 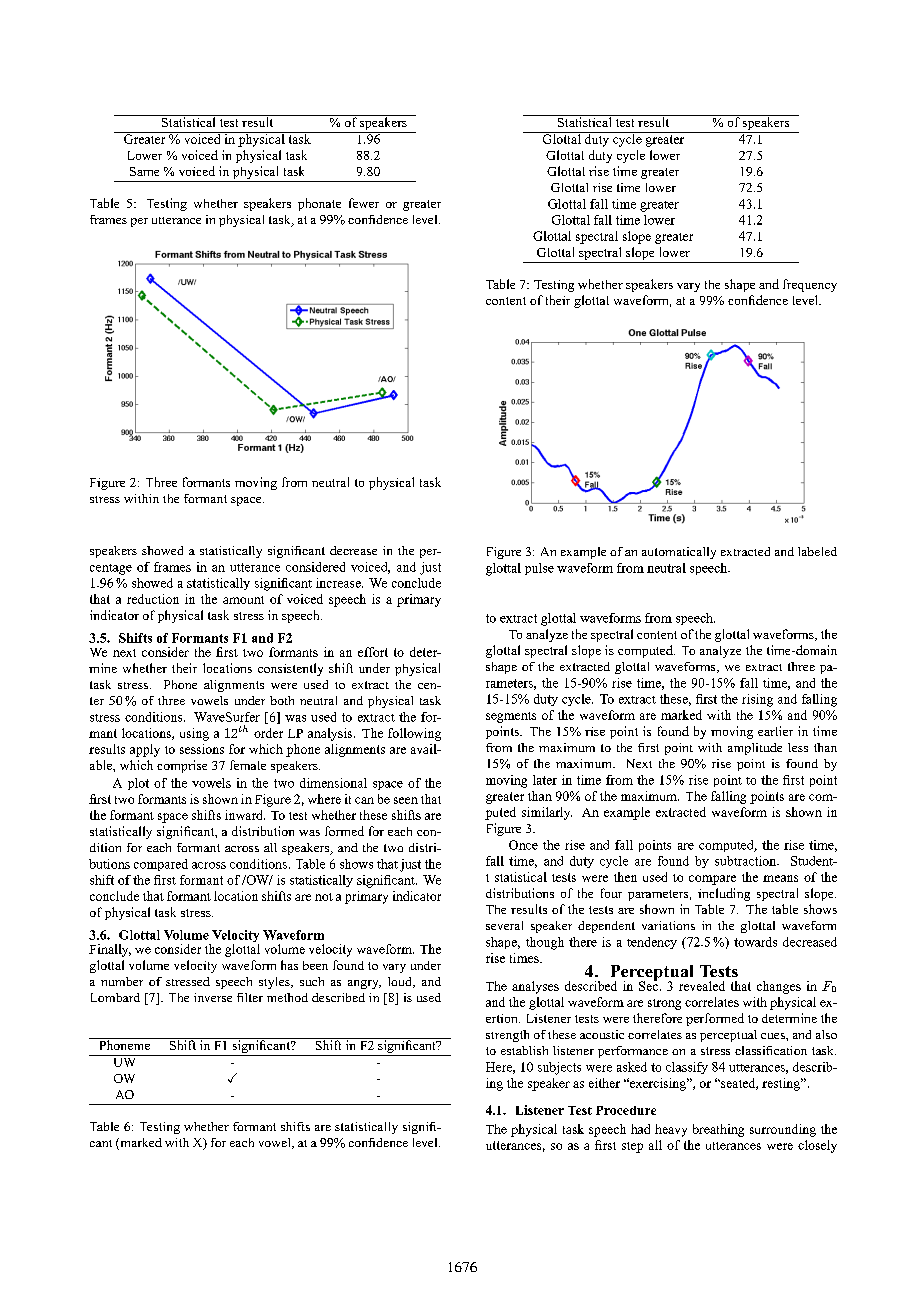 What do you see at coordinates (144, 171) in the document?
I see `Same` at bounding box center [144, 171].
